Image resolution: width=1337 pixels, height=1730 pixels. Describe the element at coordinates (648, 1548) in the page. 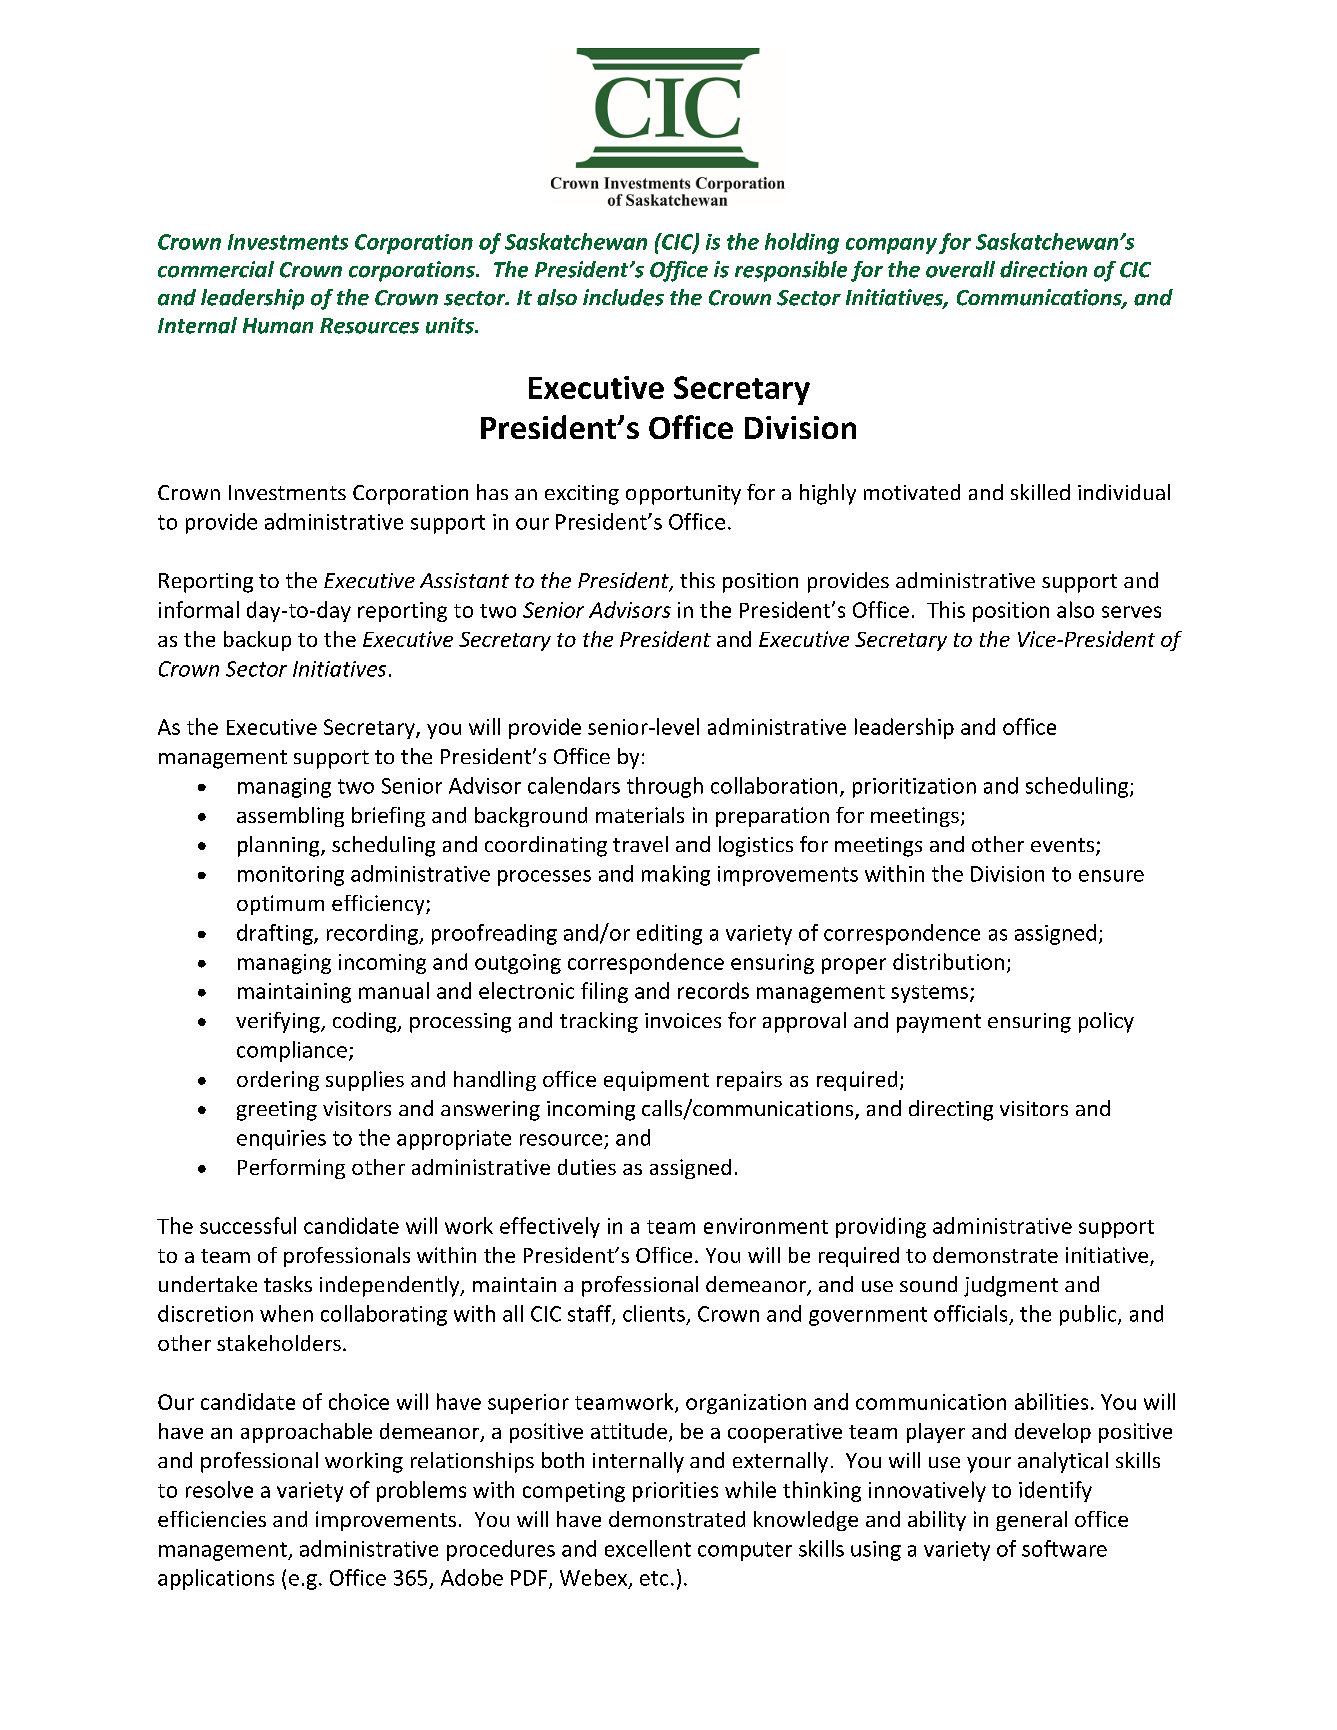

I see `excellent` at that location.
